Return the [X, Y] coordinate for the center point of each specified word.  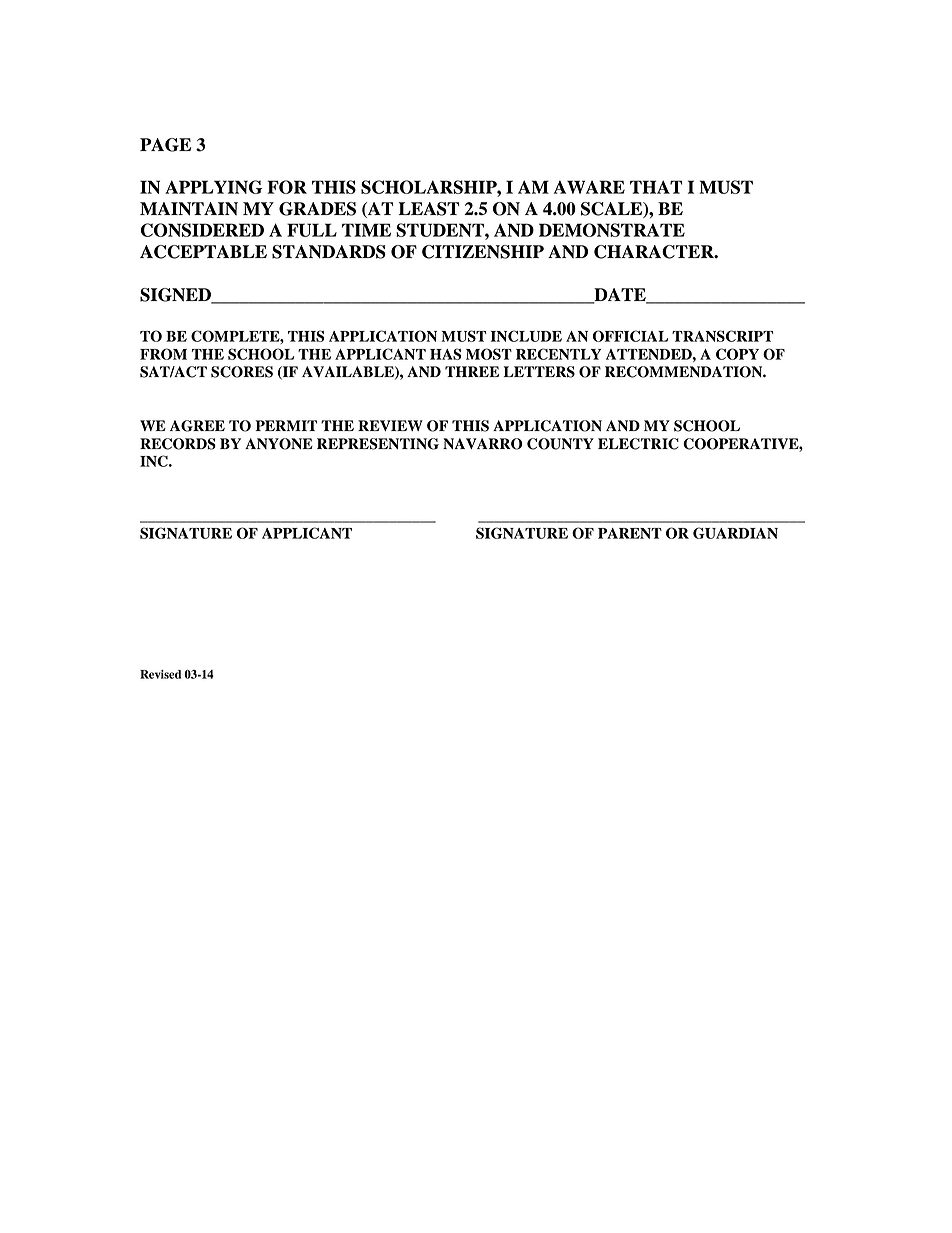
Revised [160, 674]
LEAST [428, 209]
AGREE [197, 426]
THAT [656, 187]
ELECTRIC [638, 444]
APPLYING [213, 187]
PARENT [630, 533]
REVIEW [390, 425]
